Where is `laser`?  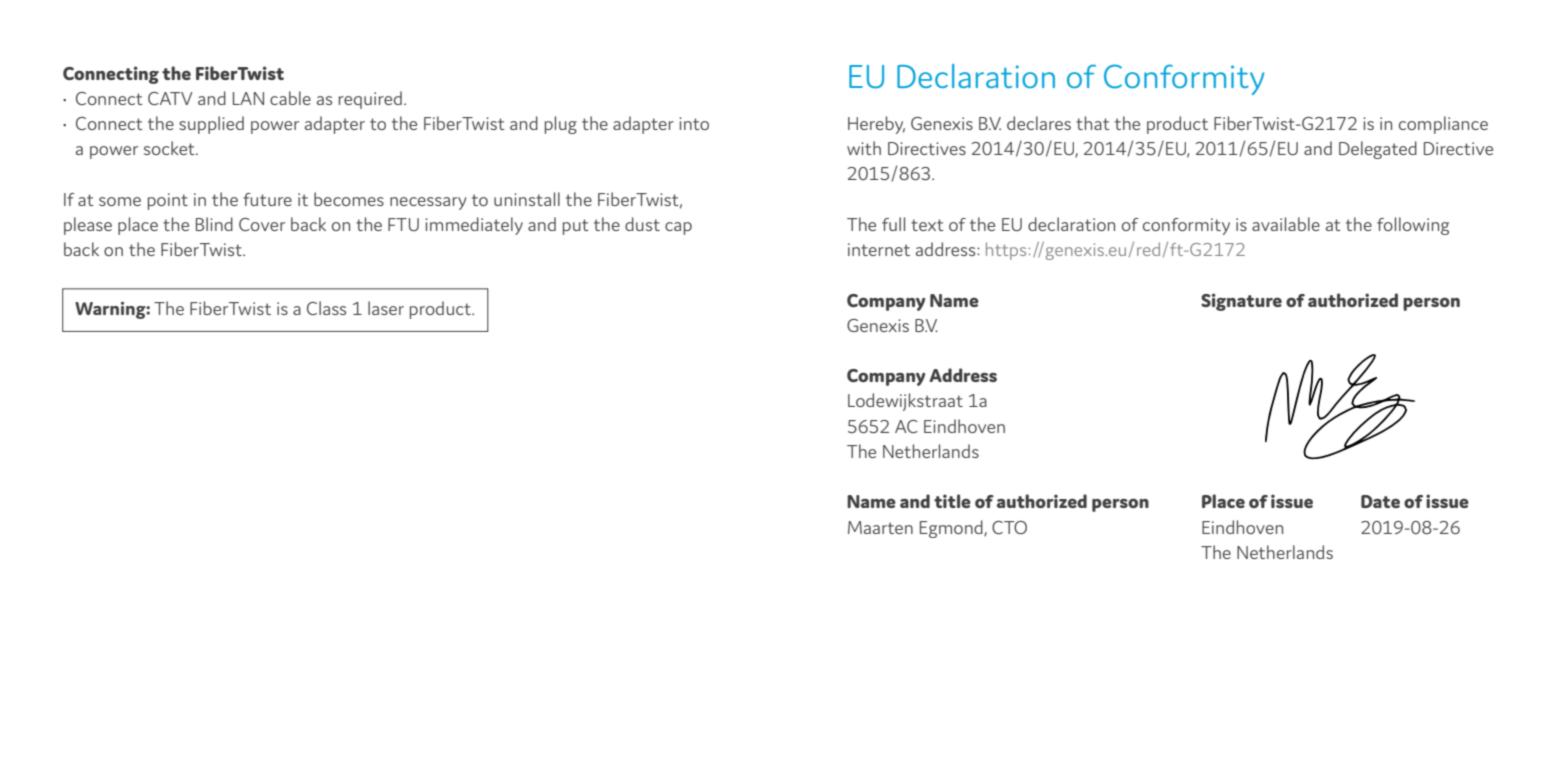
laser is located at coordinates (386, 308).
